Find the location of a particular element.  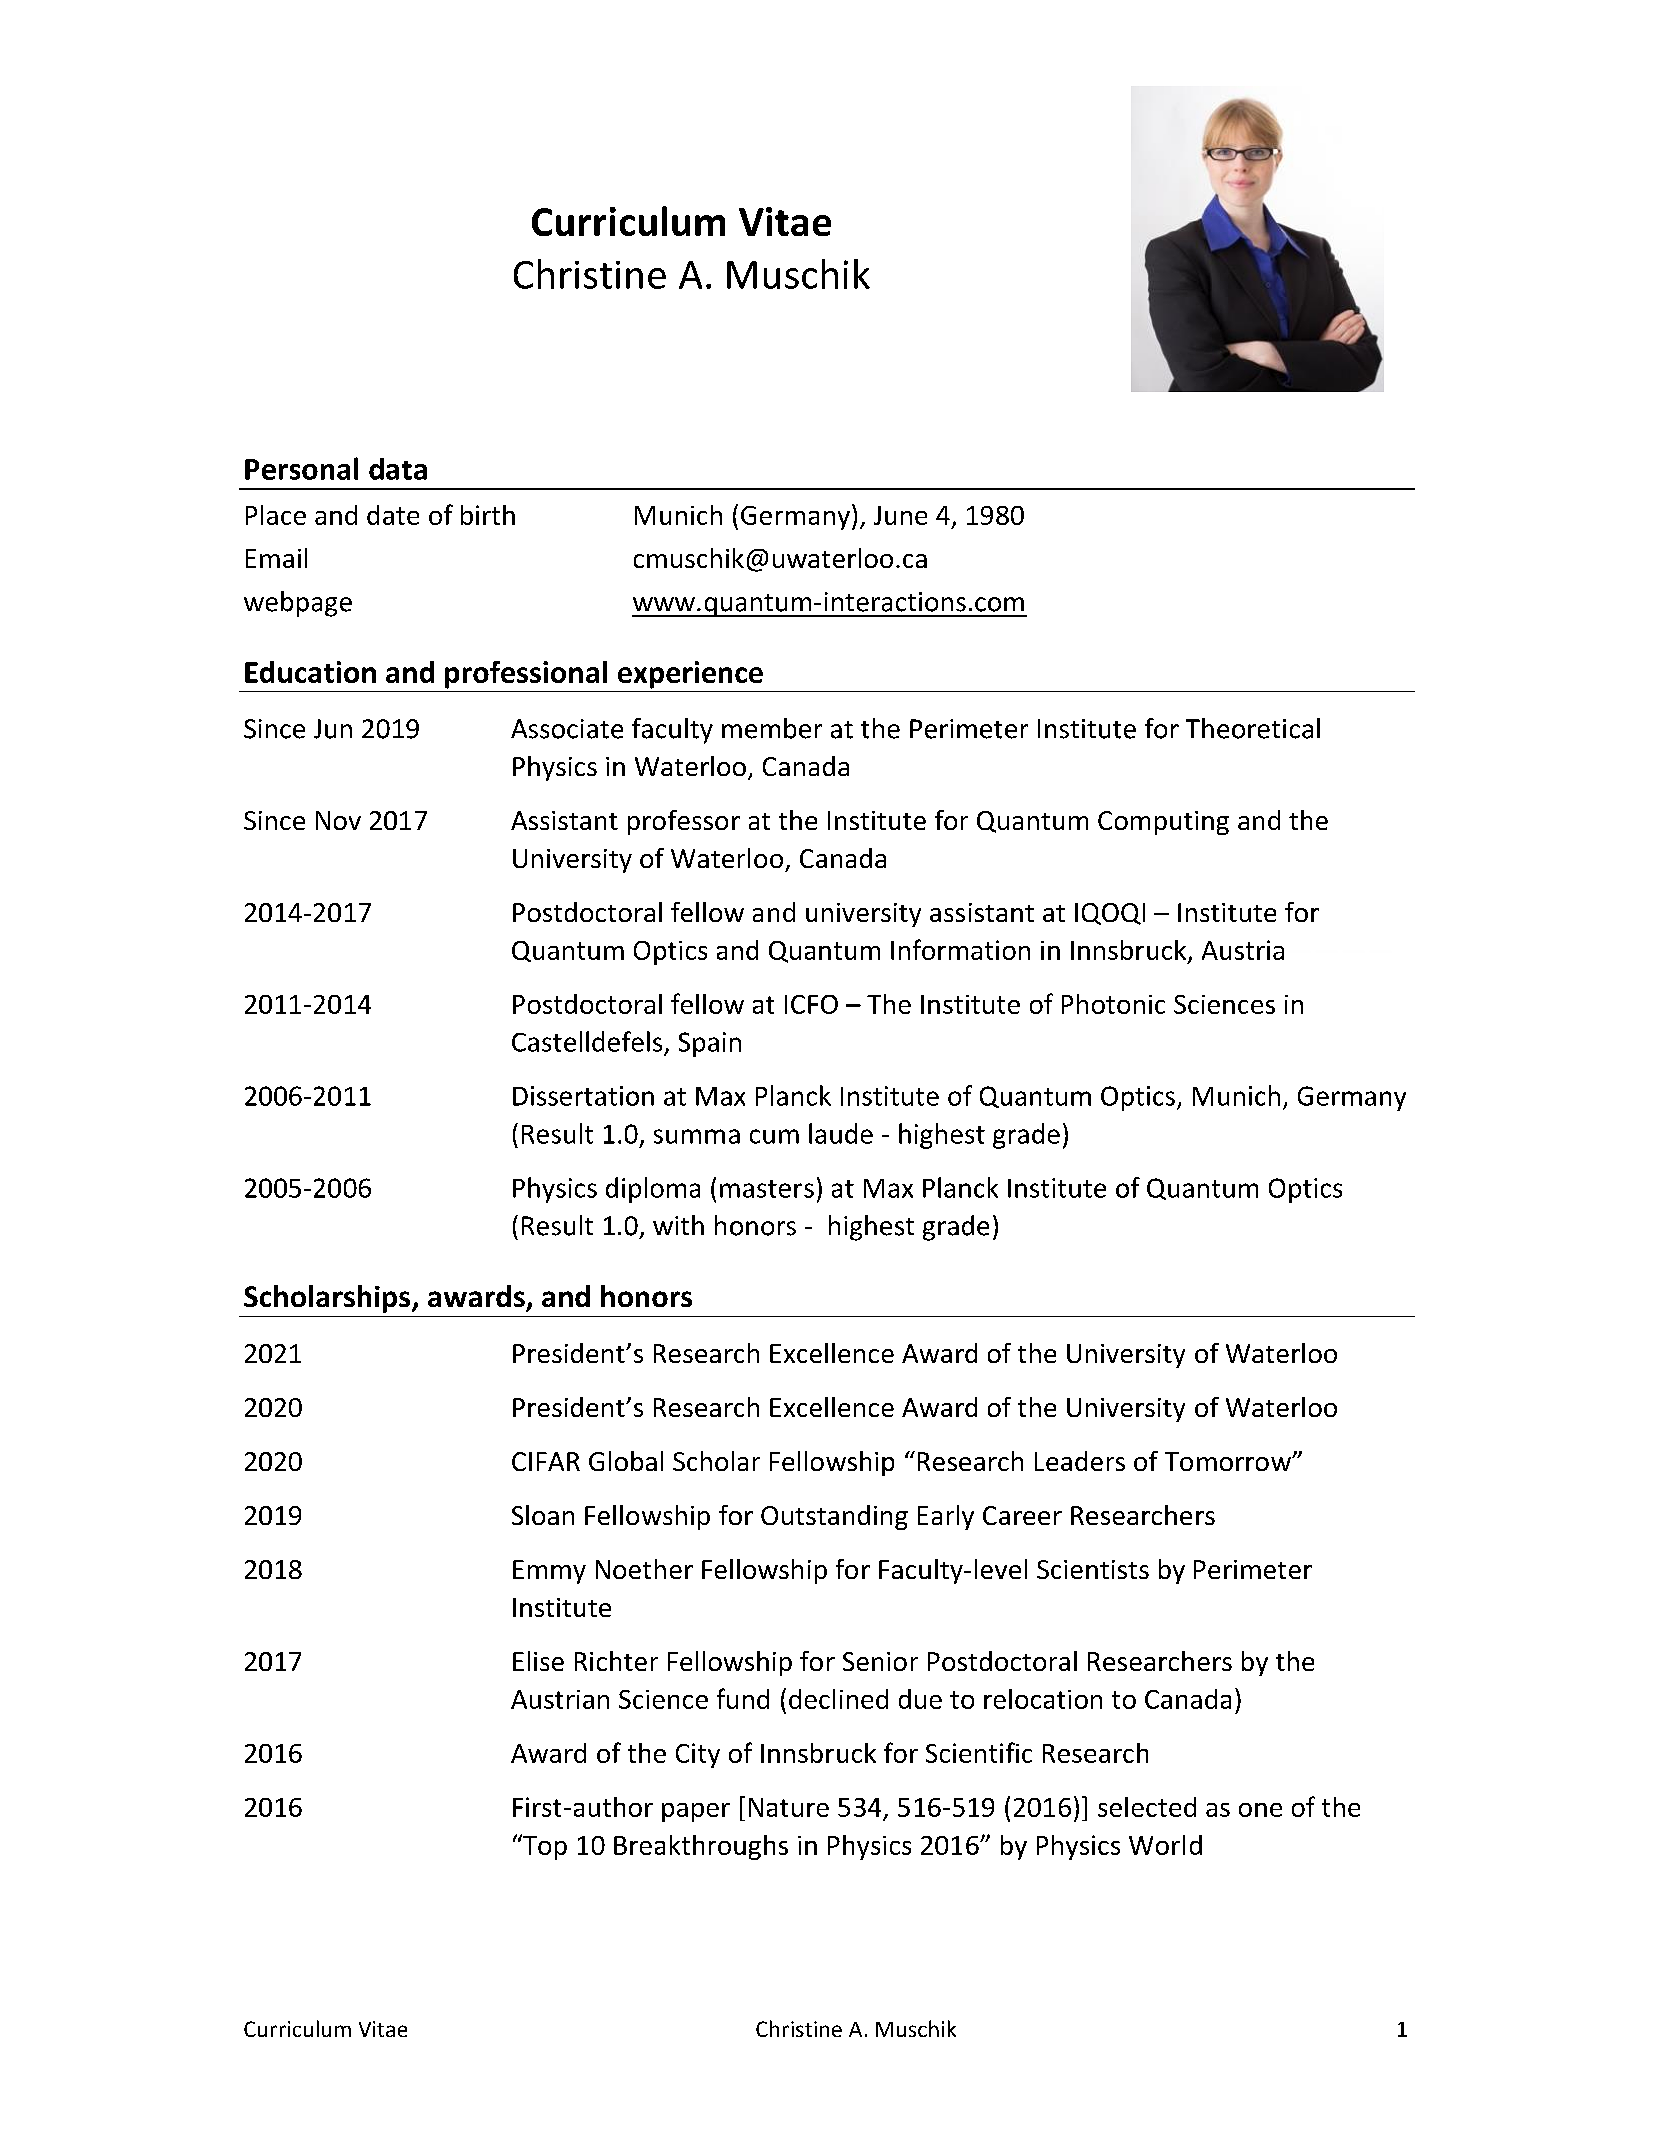

Top is located at coordinates (544, 1847).
